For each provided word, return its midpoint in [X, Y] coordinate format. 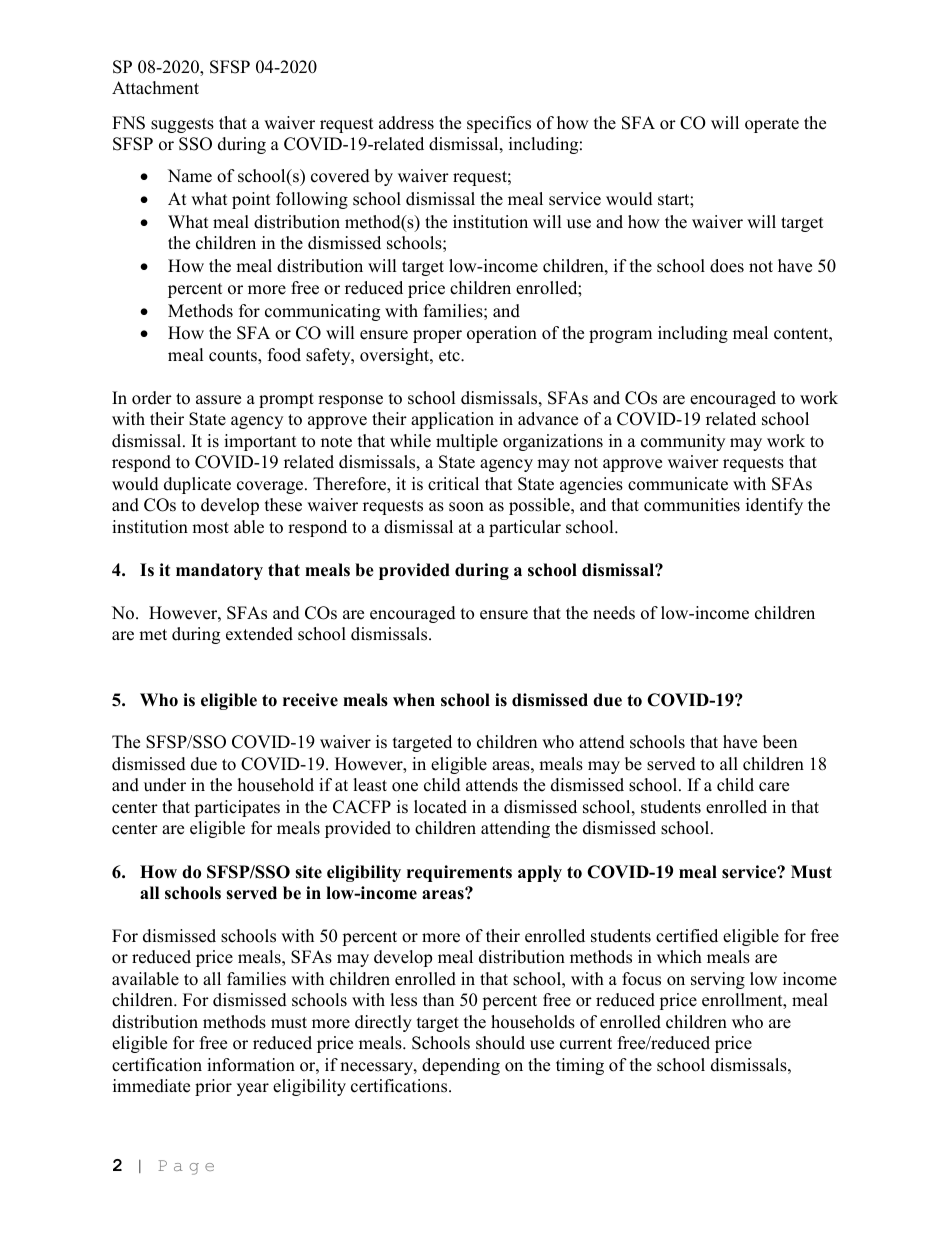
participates [237, 808]
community [683, 442]
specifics [499, 124]
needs [614, 613]
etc [450, 356]
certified [687, 936]
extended [259, 634]
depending [461, 1066]
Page [186, 1167]
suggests [182, 125]
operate [772, 125]
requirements [459, 873]
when [414, 700]
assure [218, 400]
